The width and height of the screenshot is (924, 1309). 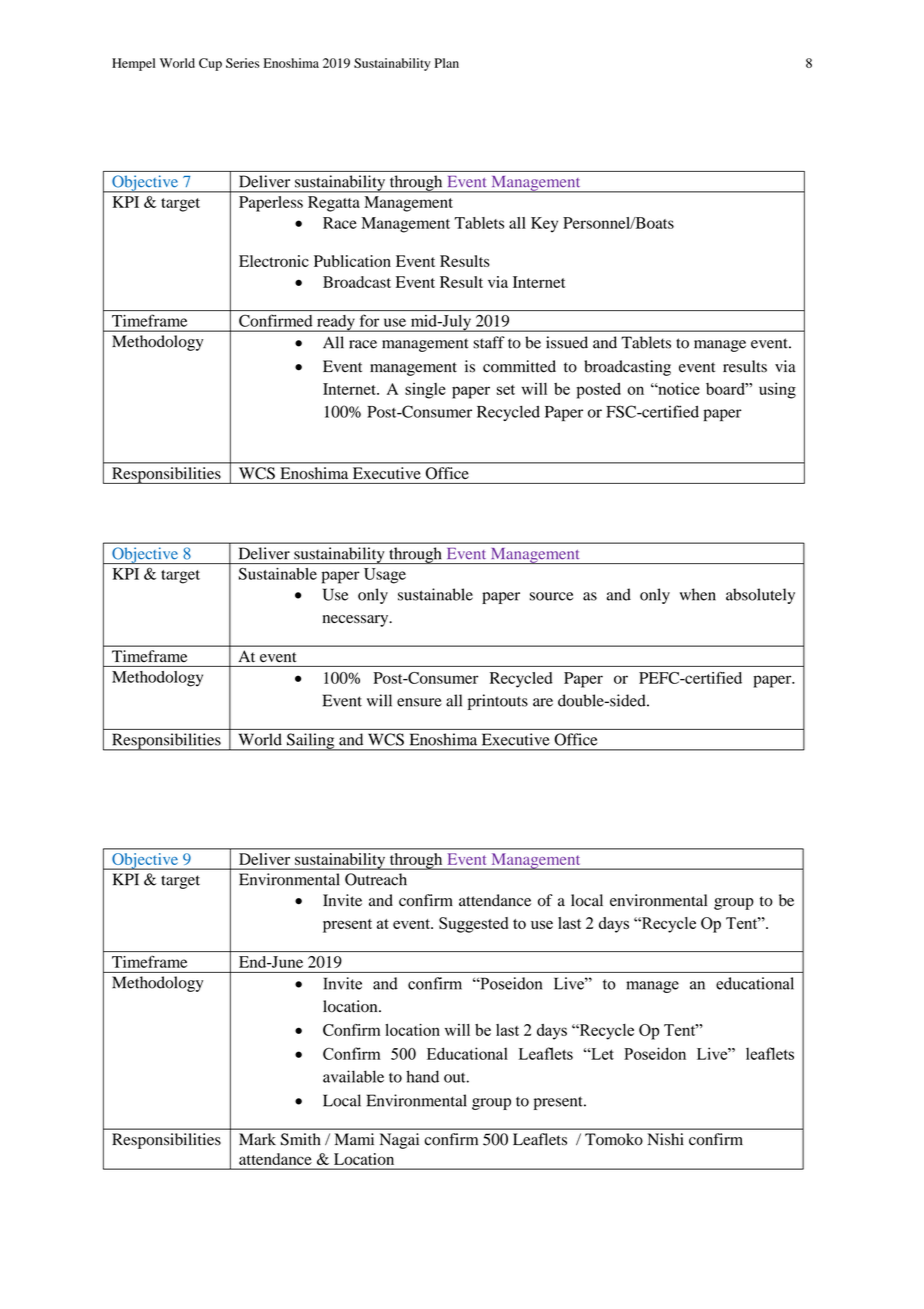 I want to click on set, so click(x=506, y=390).
